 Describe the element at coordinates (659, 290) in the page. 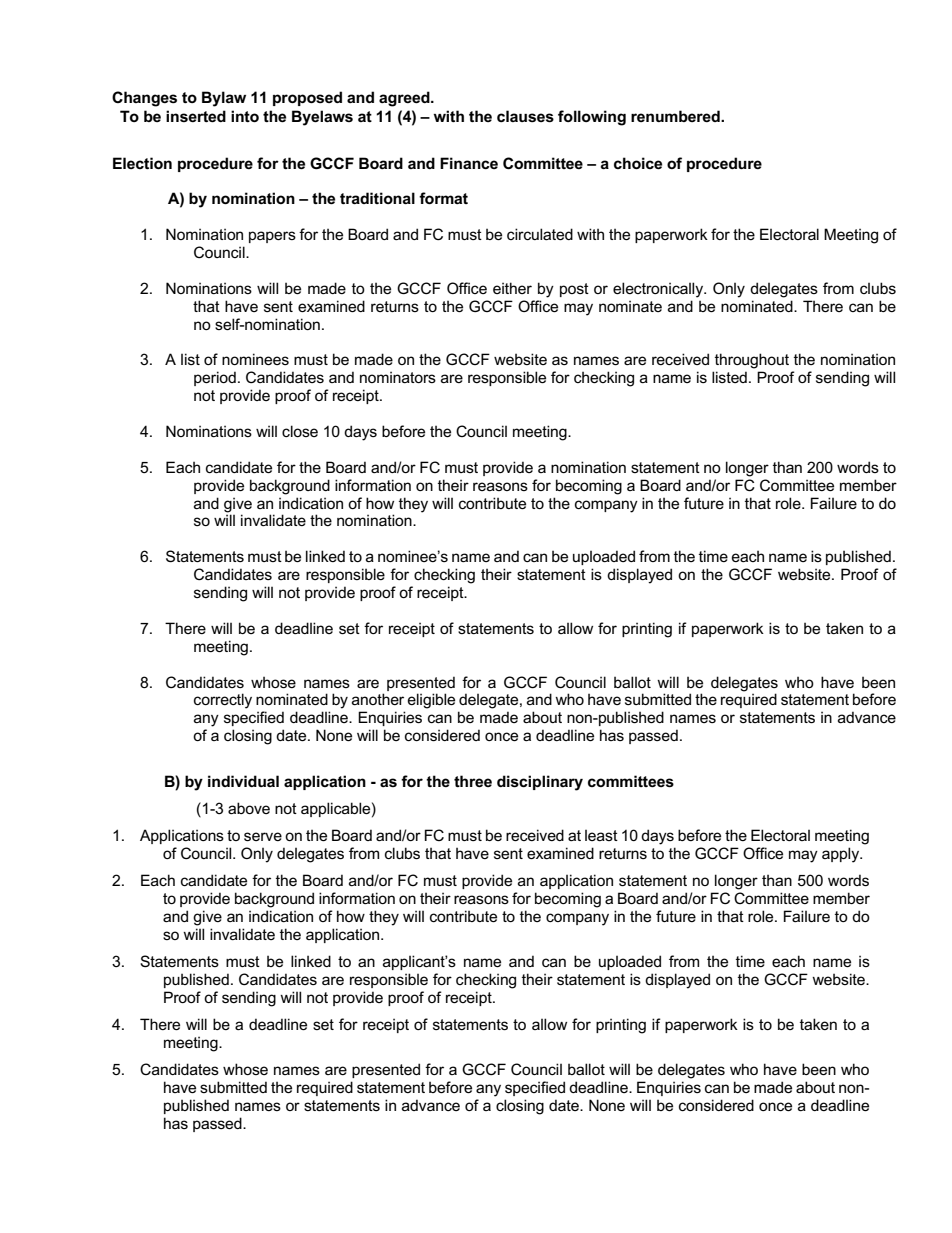

I see `electronically` at that location.
